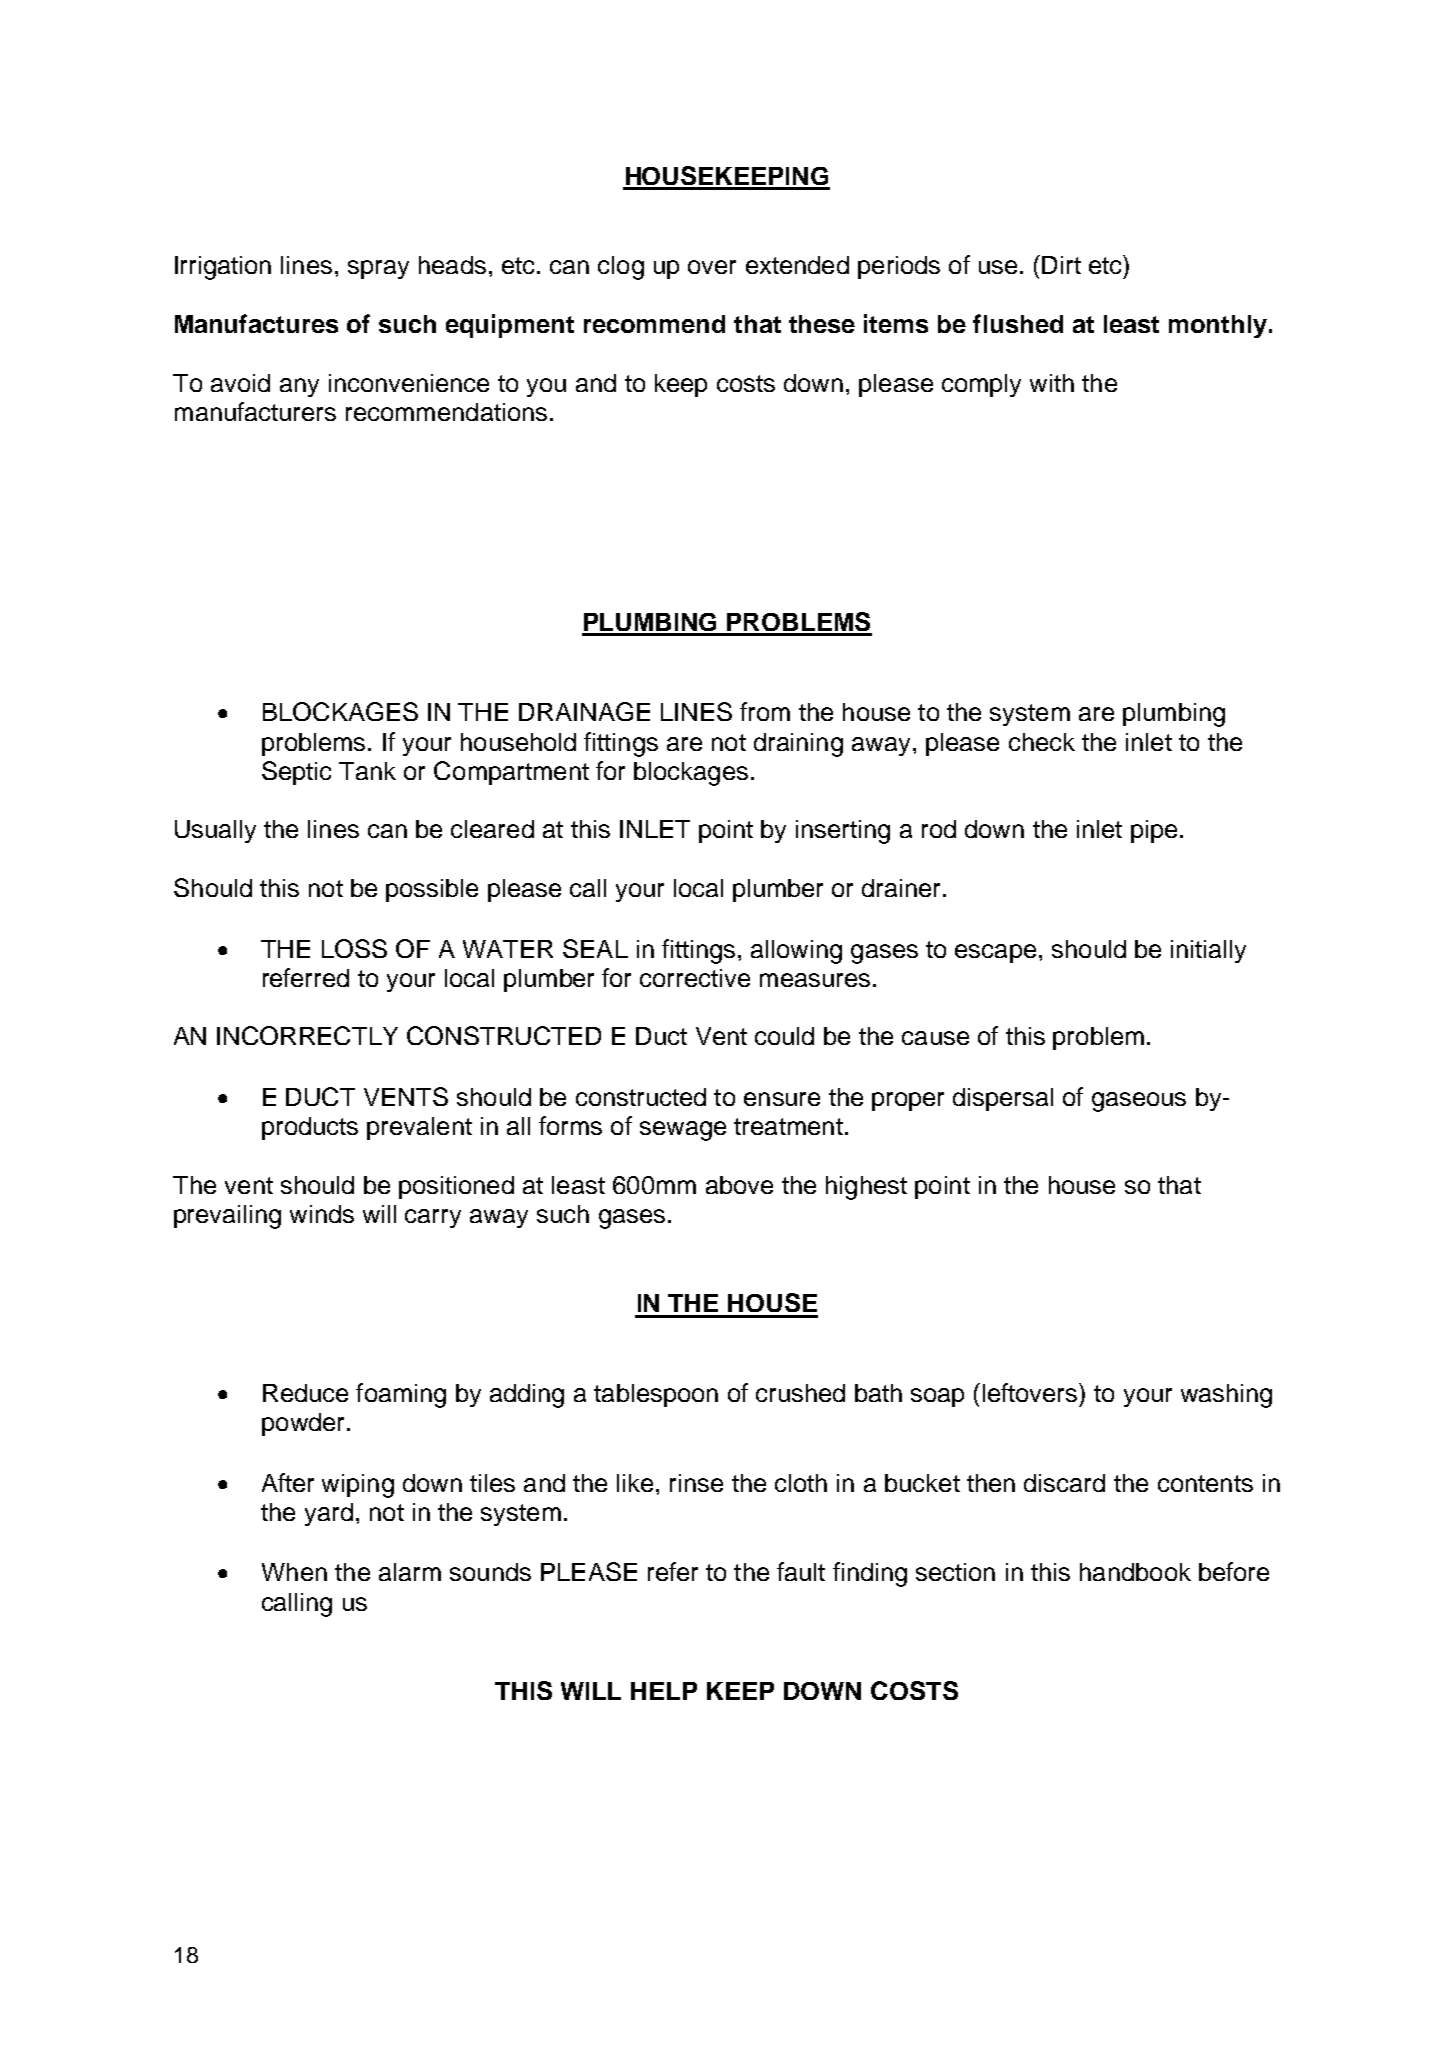  Describe the element at coordinates (1208, 951) in the image. I see `initially` at that location.
